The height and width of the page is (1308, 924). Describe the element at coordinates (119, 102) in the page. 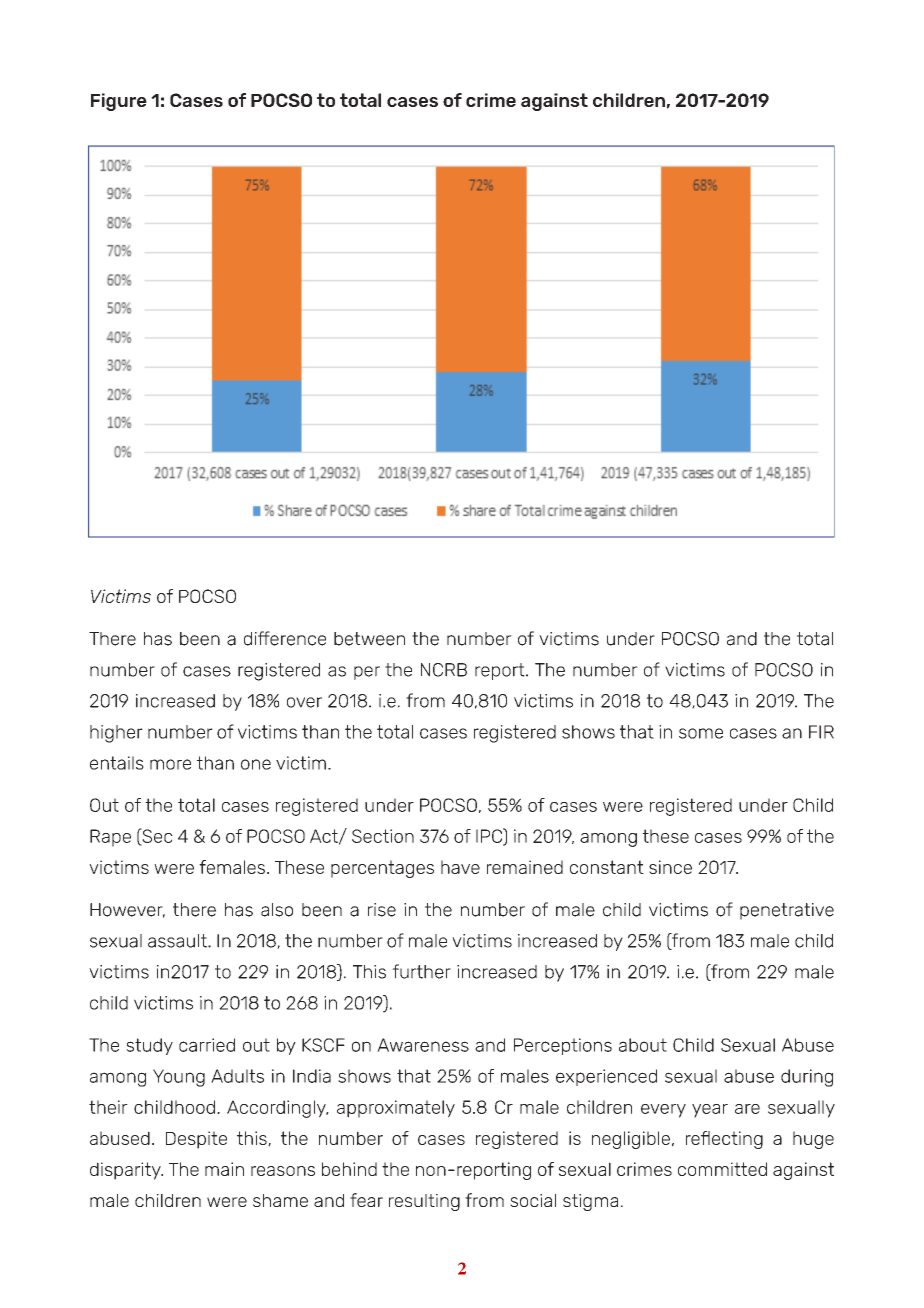

I see `Figure` at that location.
